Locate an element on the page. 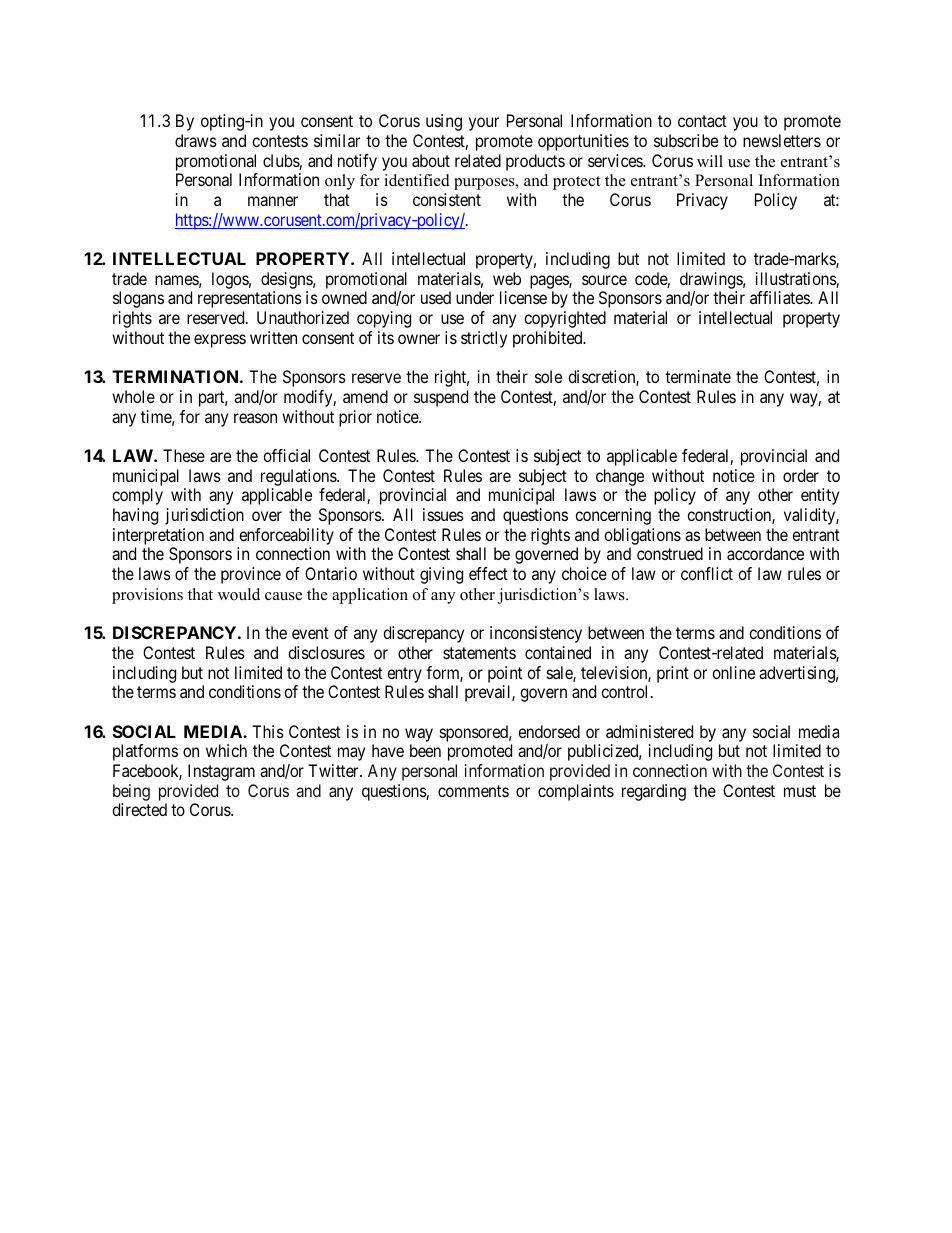 The width and height of the page is (952, 1233). draws is located at coordinates (196, 140).
